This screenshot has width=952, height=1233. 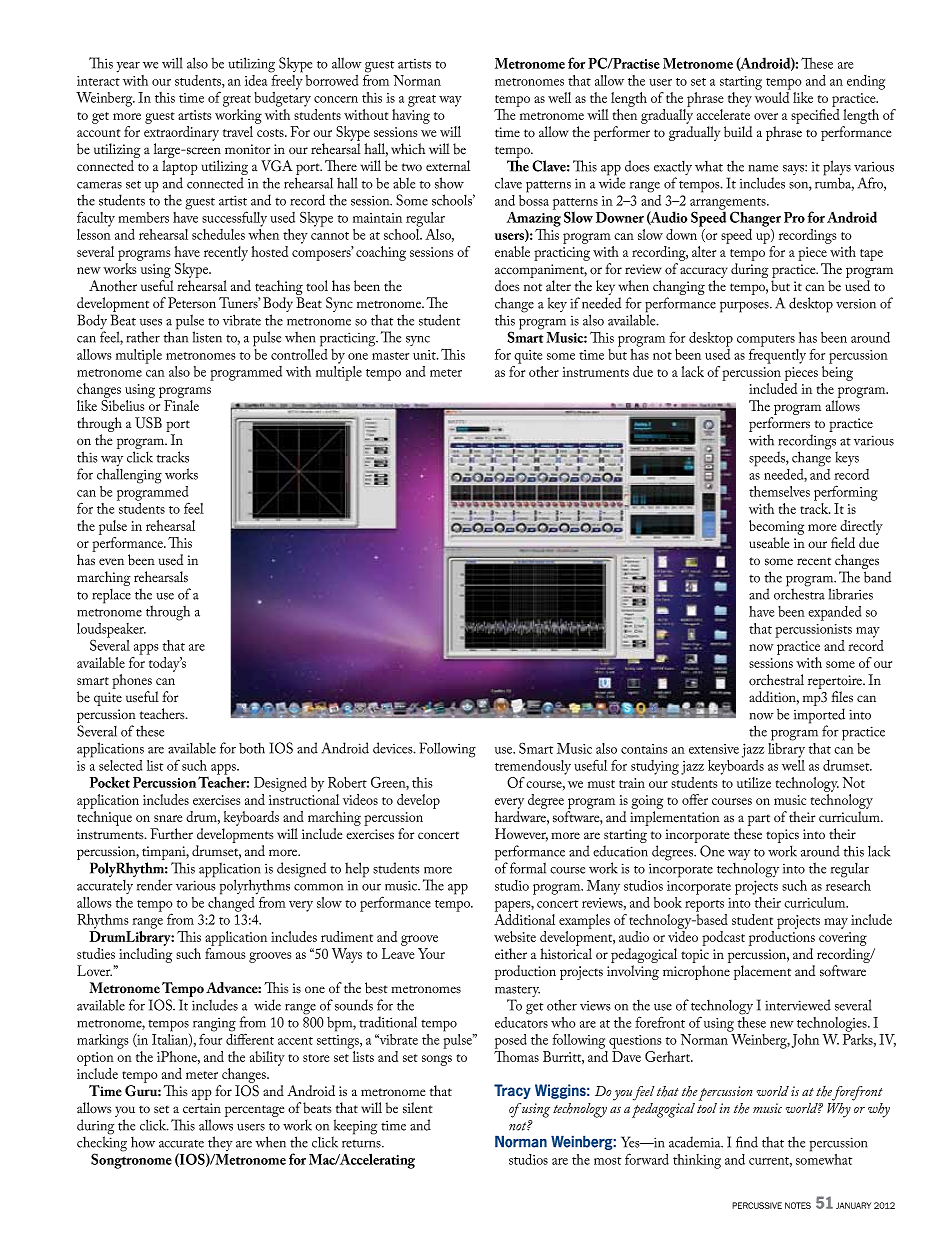 I want to click on notes, so click(x=798, y=1205).
